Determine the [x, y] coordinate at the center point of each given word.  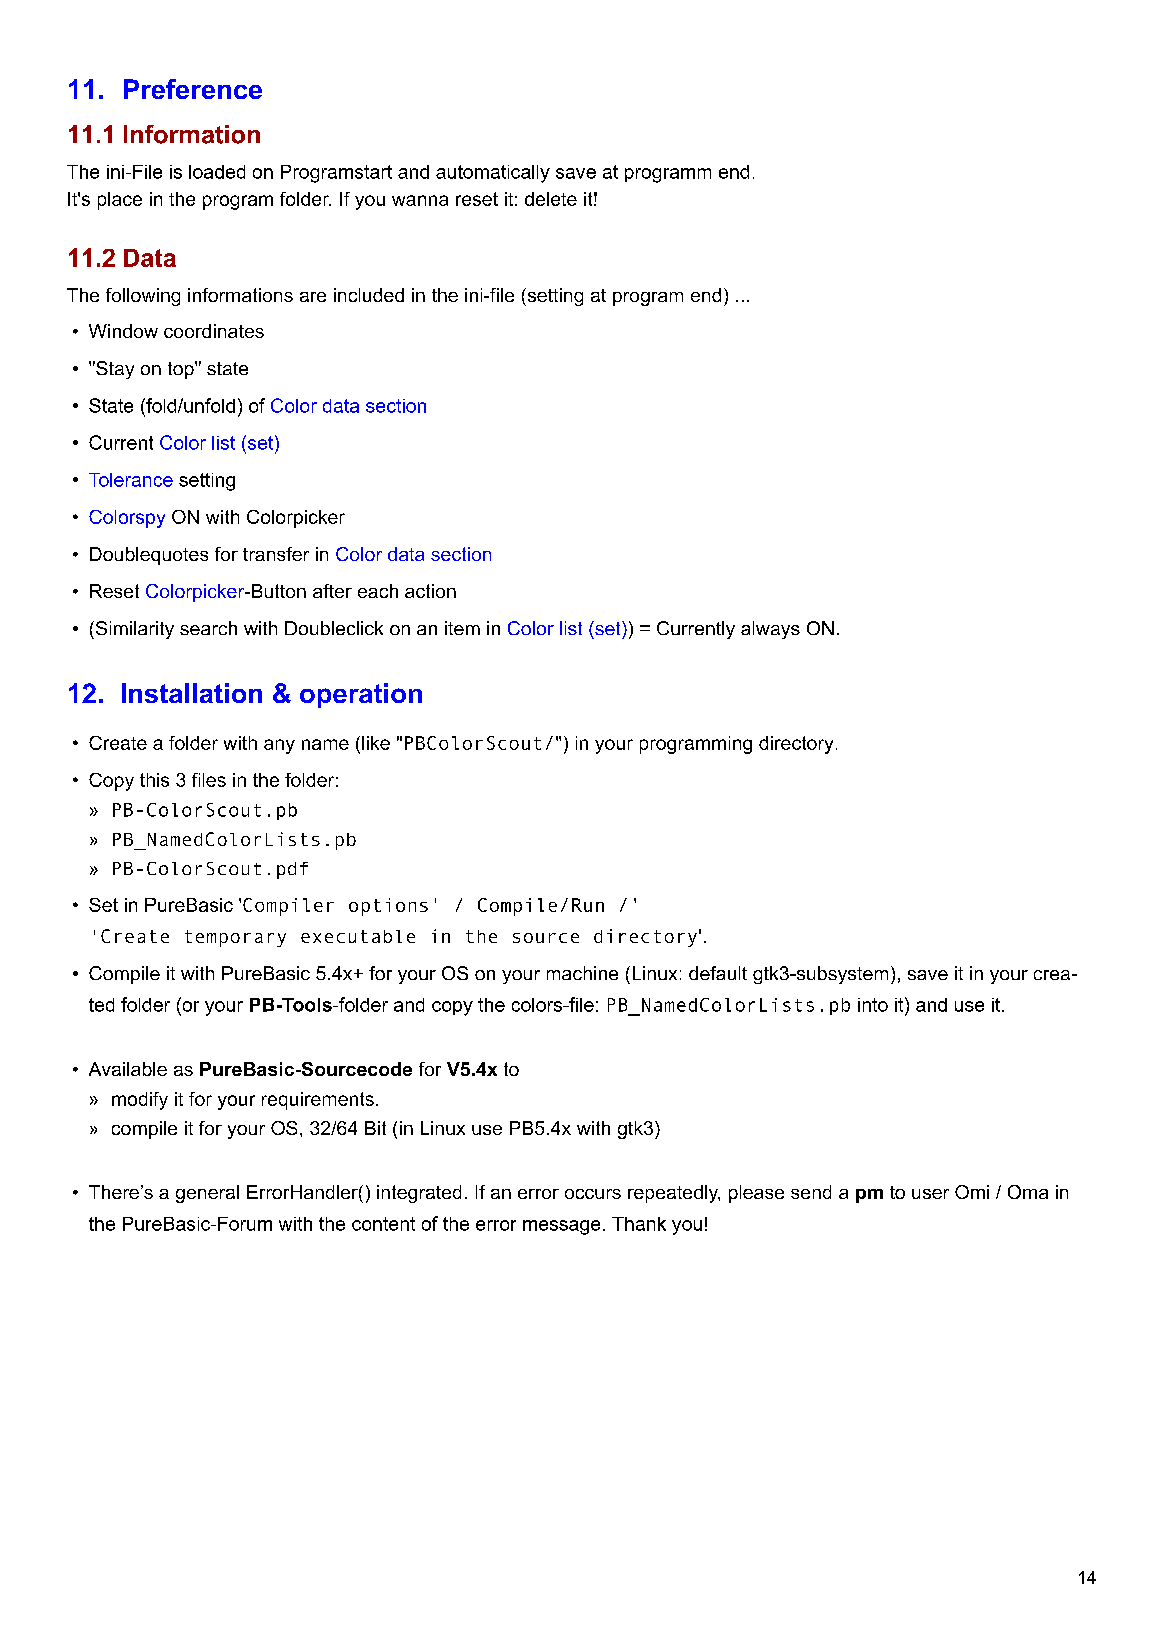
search [208, 628]
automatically [493, 174]
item [462, 628]
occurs [593, 1194]
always [770, 630]
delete [551, 199]
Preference [193, 89]
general [207, 1194]
